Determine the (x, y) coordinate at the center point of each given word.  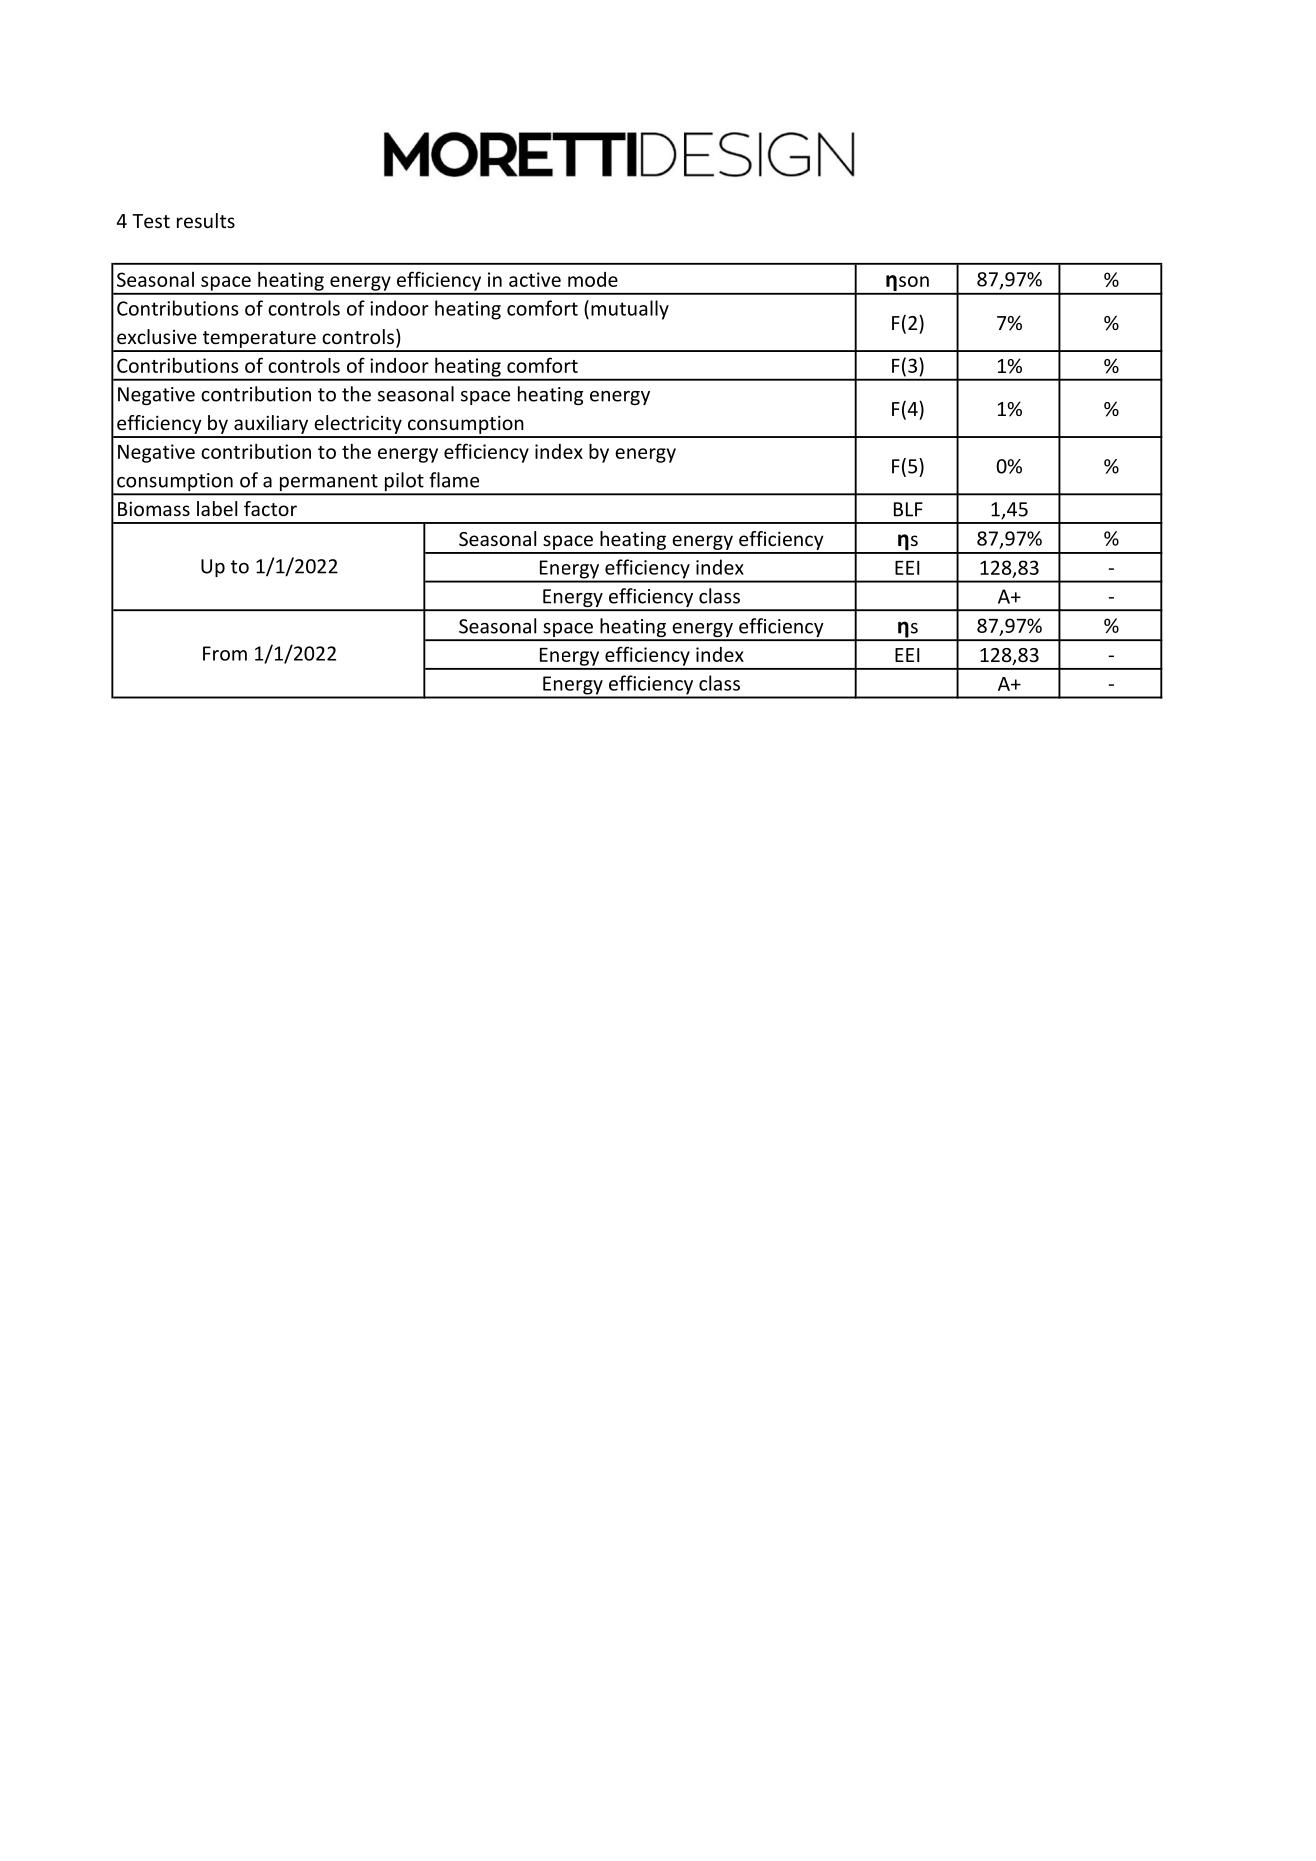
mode (593, 279)
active (535, 279)
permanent (328, 484)
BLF (908, 509)
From (225, 653)
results (206, 220)
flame (454, 480)
